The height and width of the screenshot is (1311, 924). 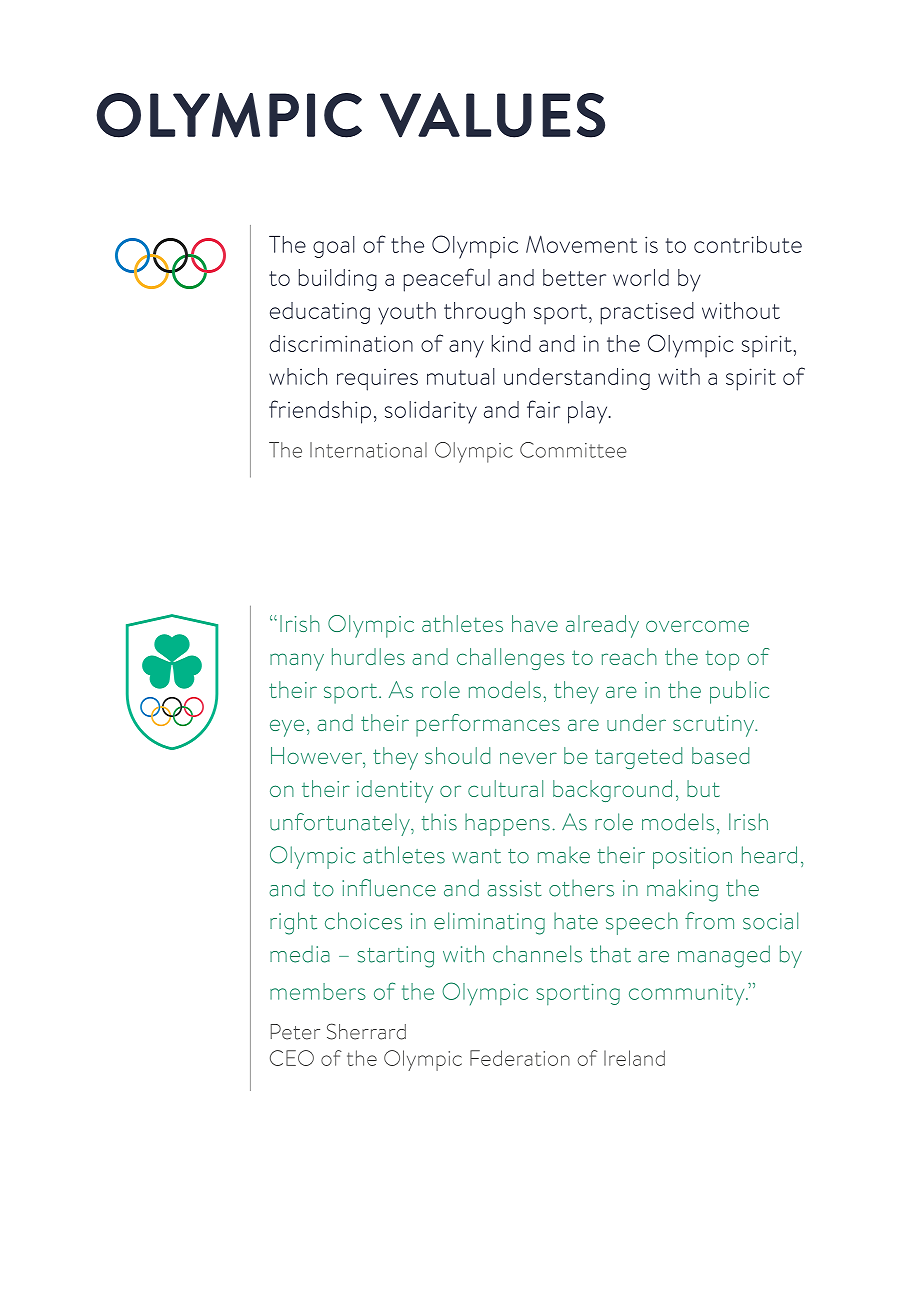 I want to click on community, so click(x=688, y=995).
